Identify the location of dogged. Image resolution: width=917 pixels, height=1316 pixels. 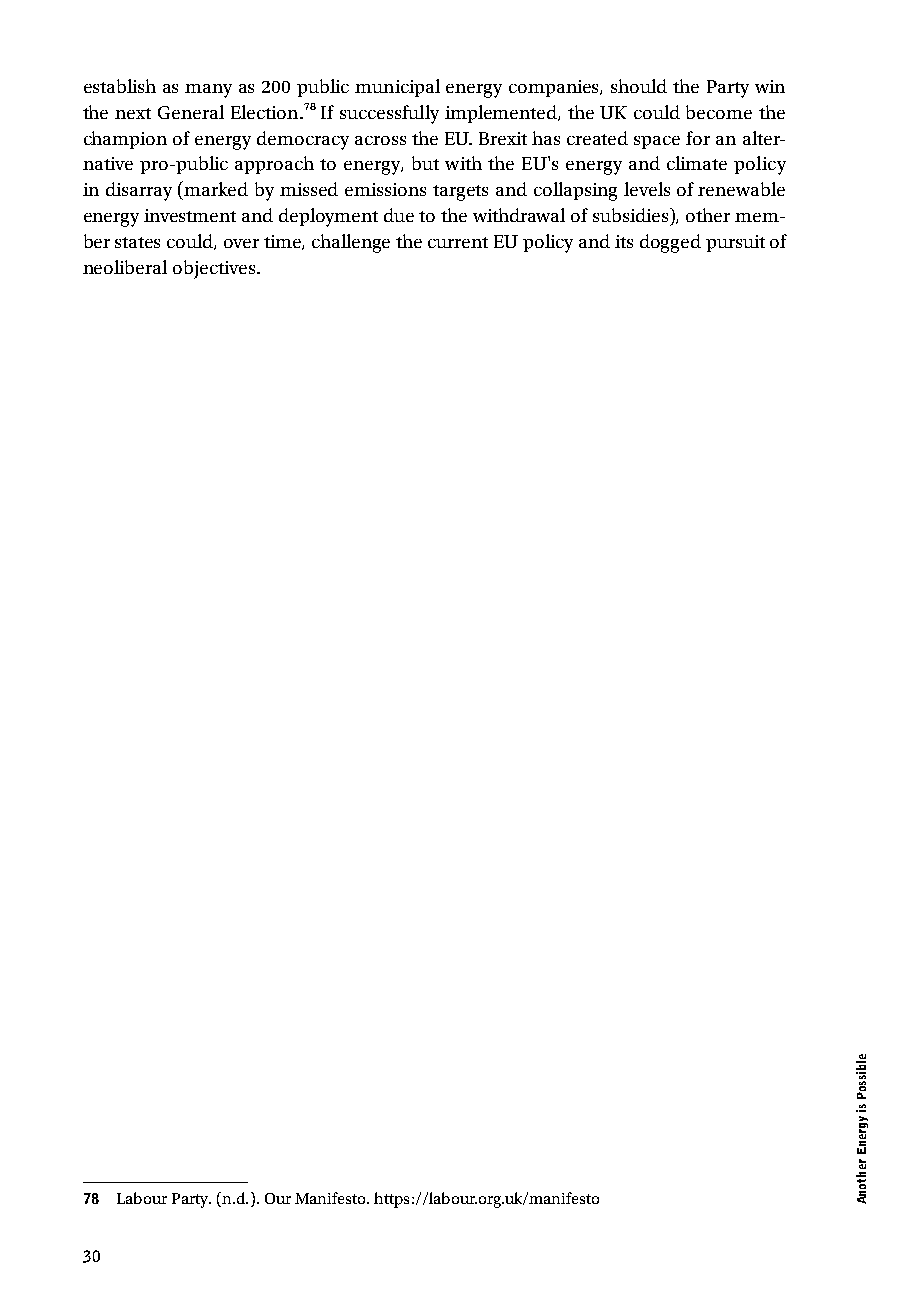
(670, 243).
